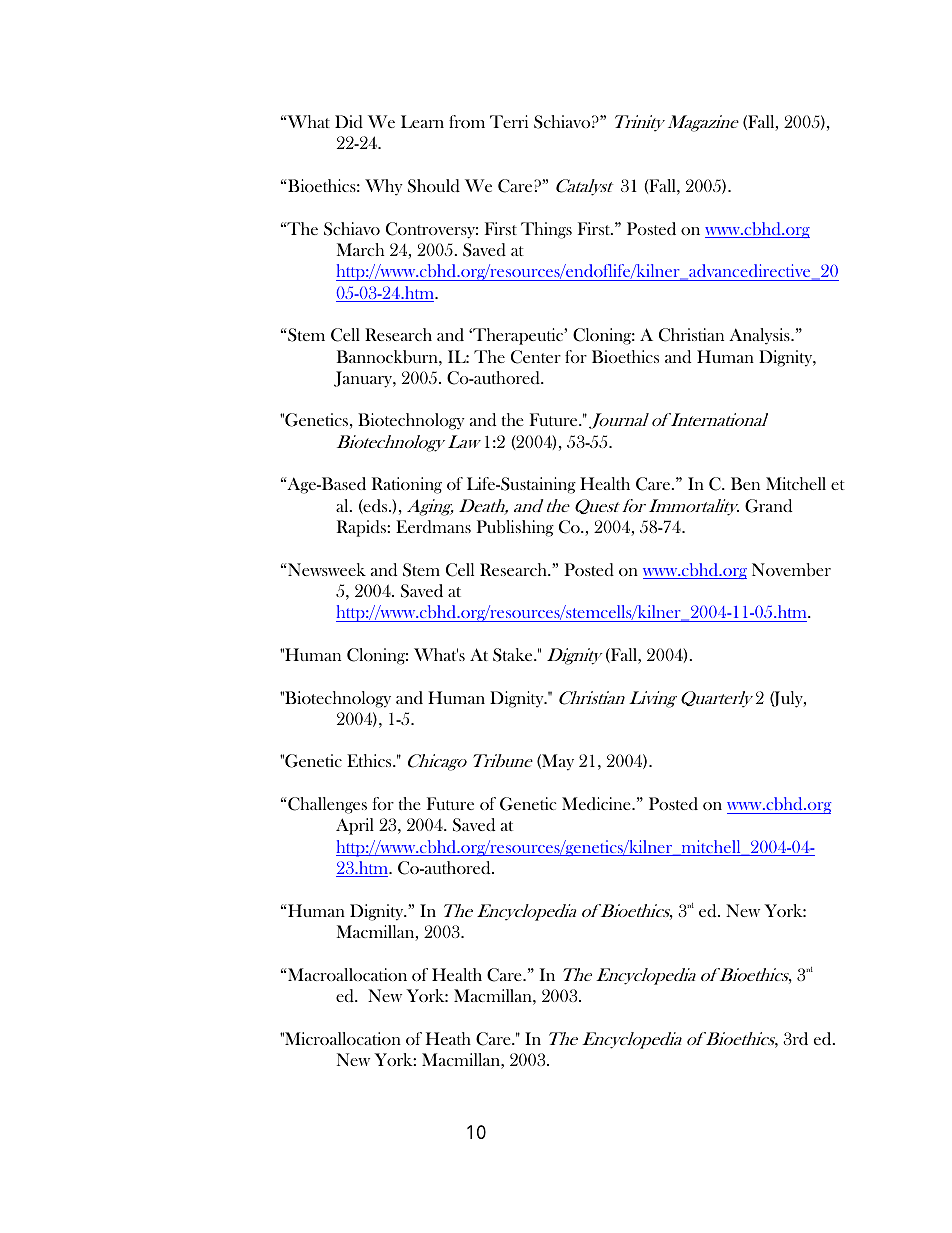  I want to click on Analysis, so click(760, 336).
